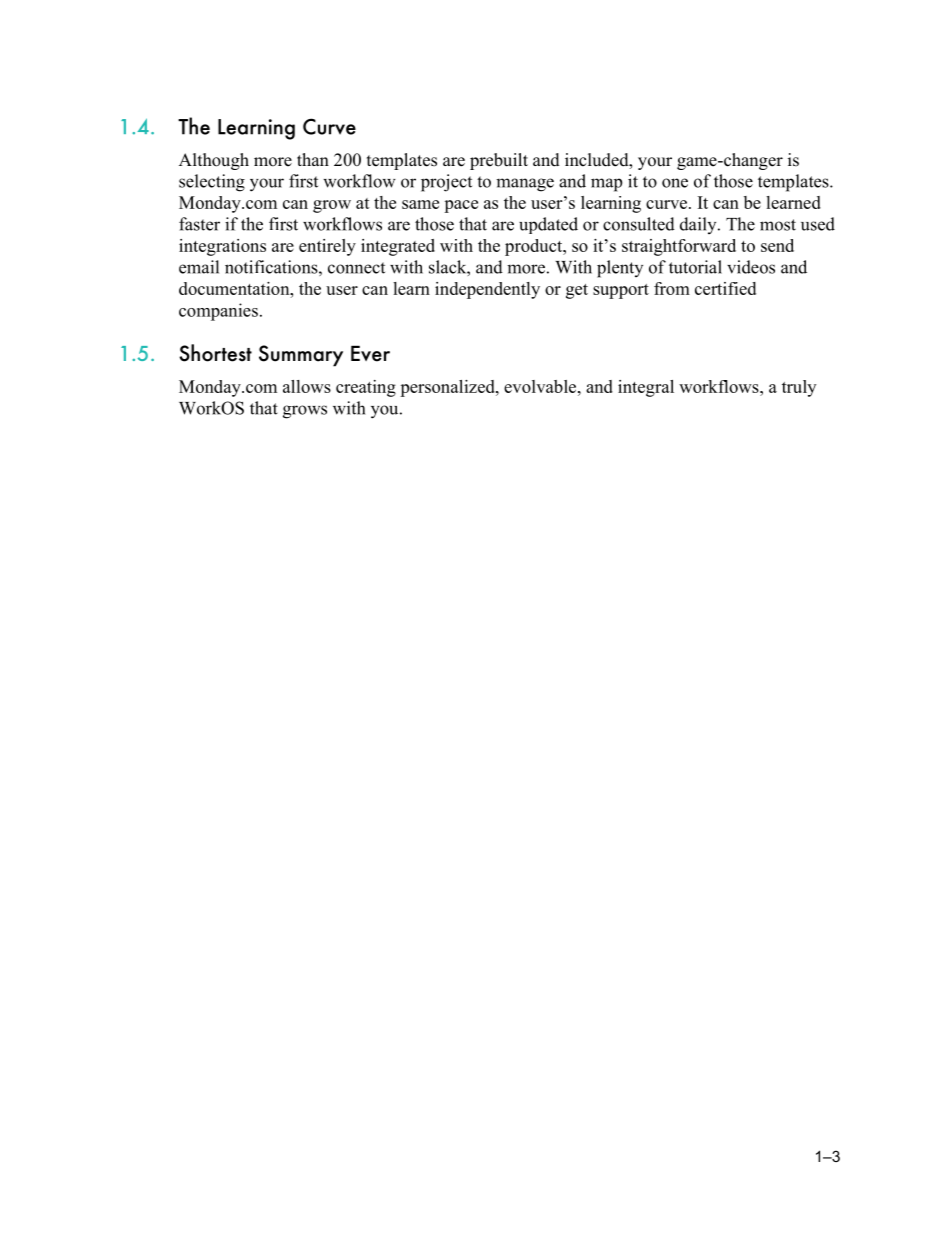 This document has width=952, height=1233. Describe the element at coordinates (370, 353) in the document. I see `Ever` at that location.
